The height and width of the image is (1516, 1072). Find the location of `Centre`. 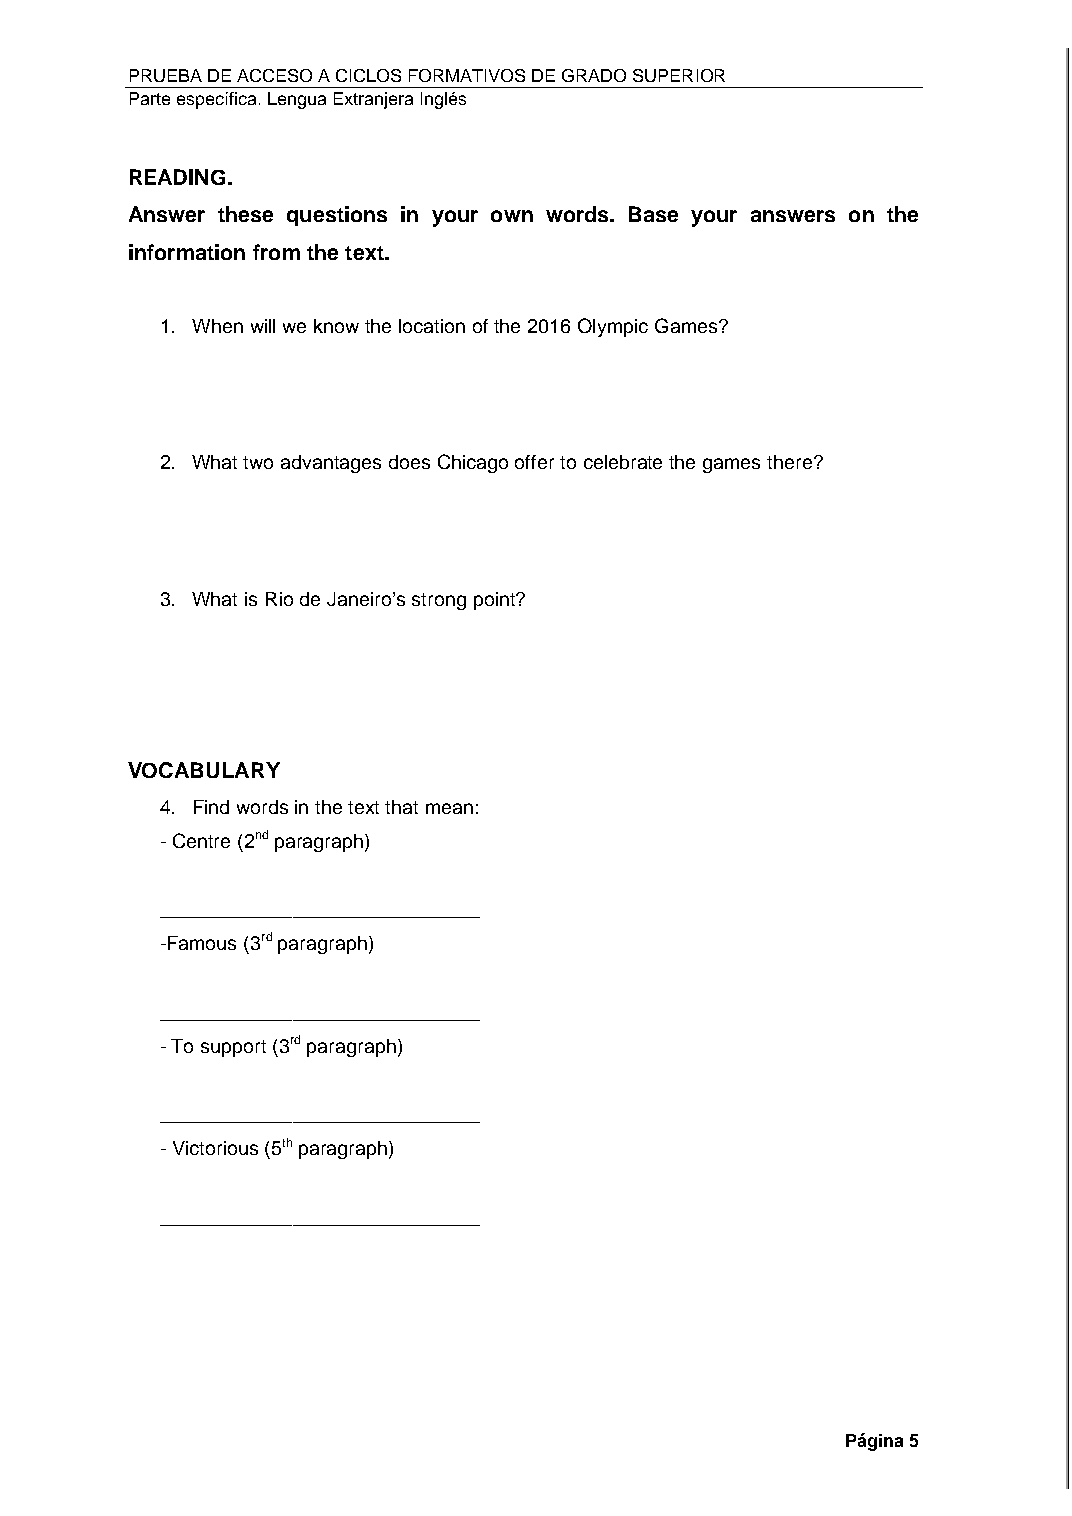

Centre is located at coordinates (201, 840).
